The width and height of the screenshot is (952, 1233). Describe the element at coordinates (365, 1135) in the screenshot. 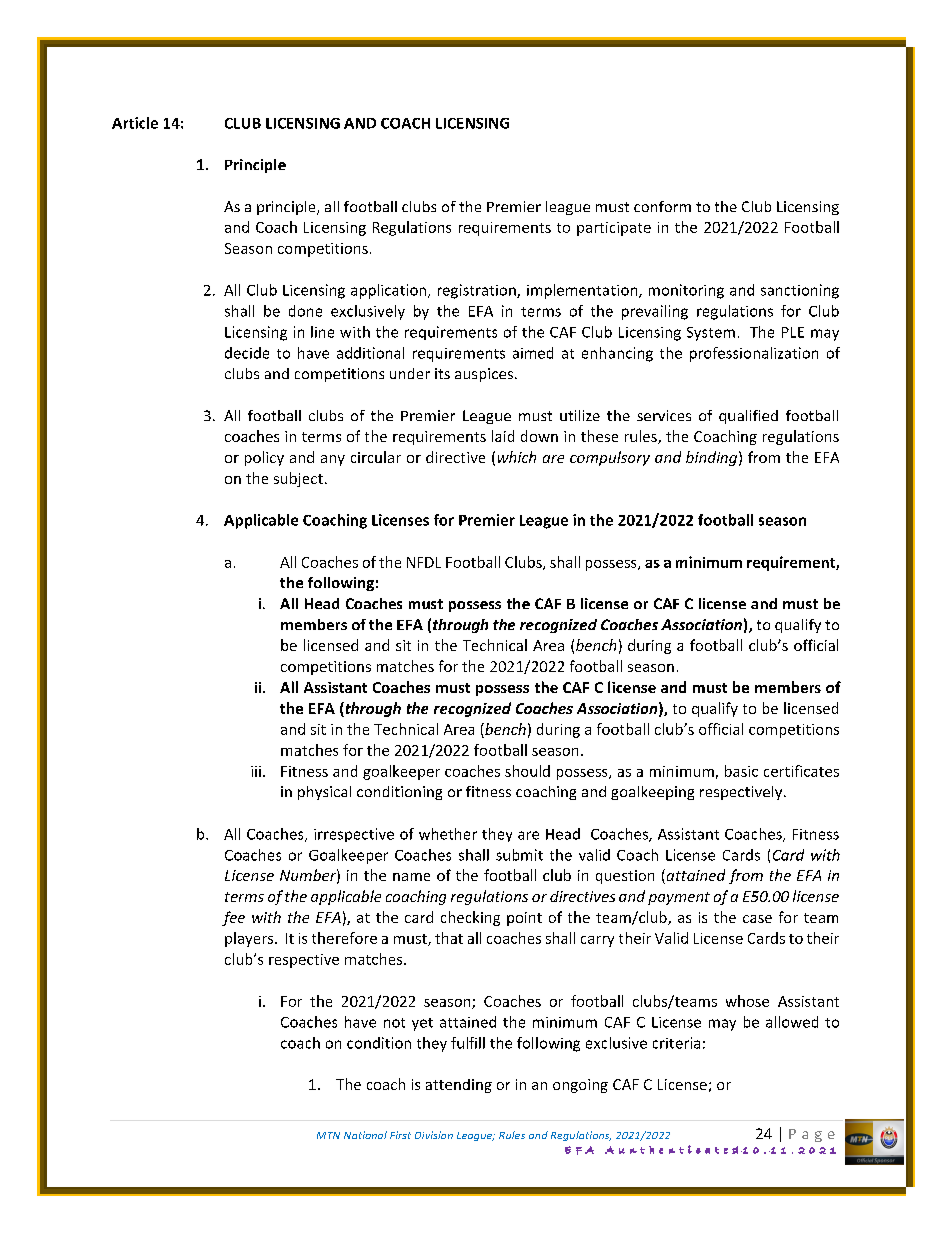

I see `National` at that location.
